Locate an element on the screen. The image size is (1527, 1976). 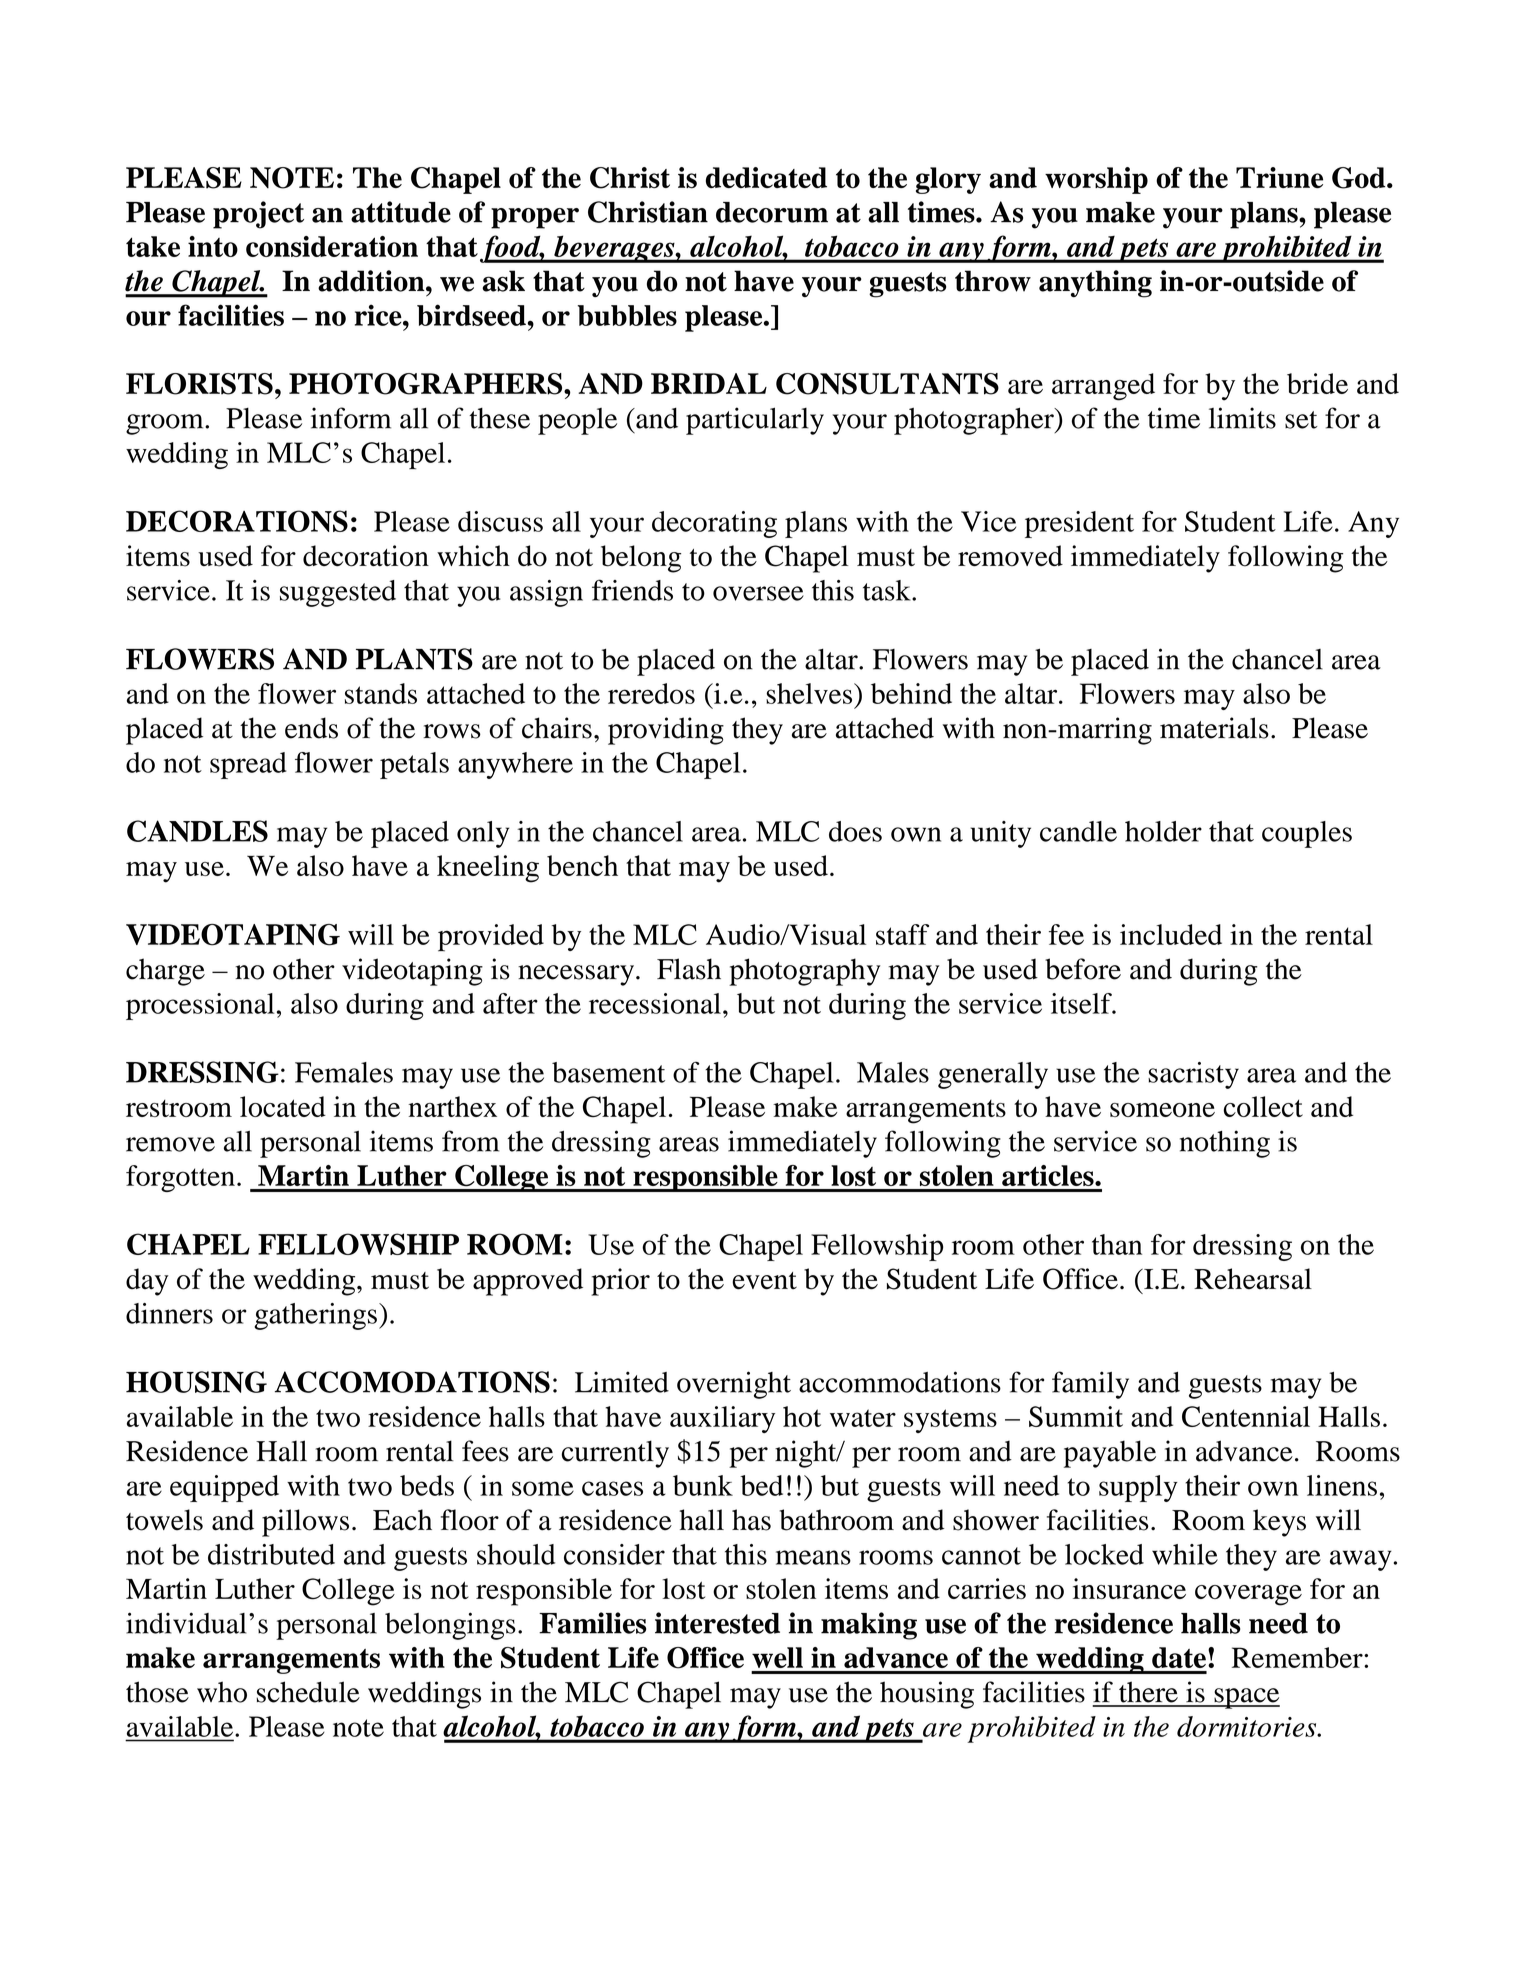
decorum is located at coordinates (772, 212).
